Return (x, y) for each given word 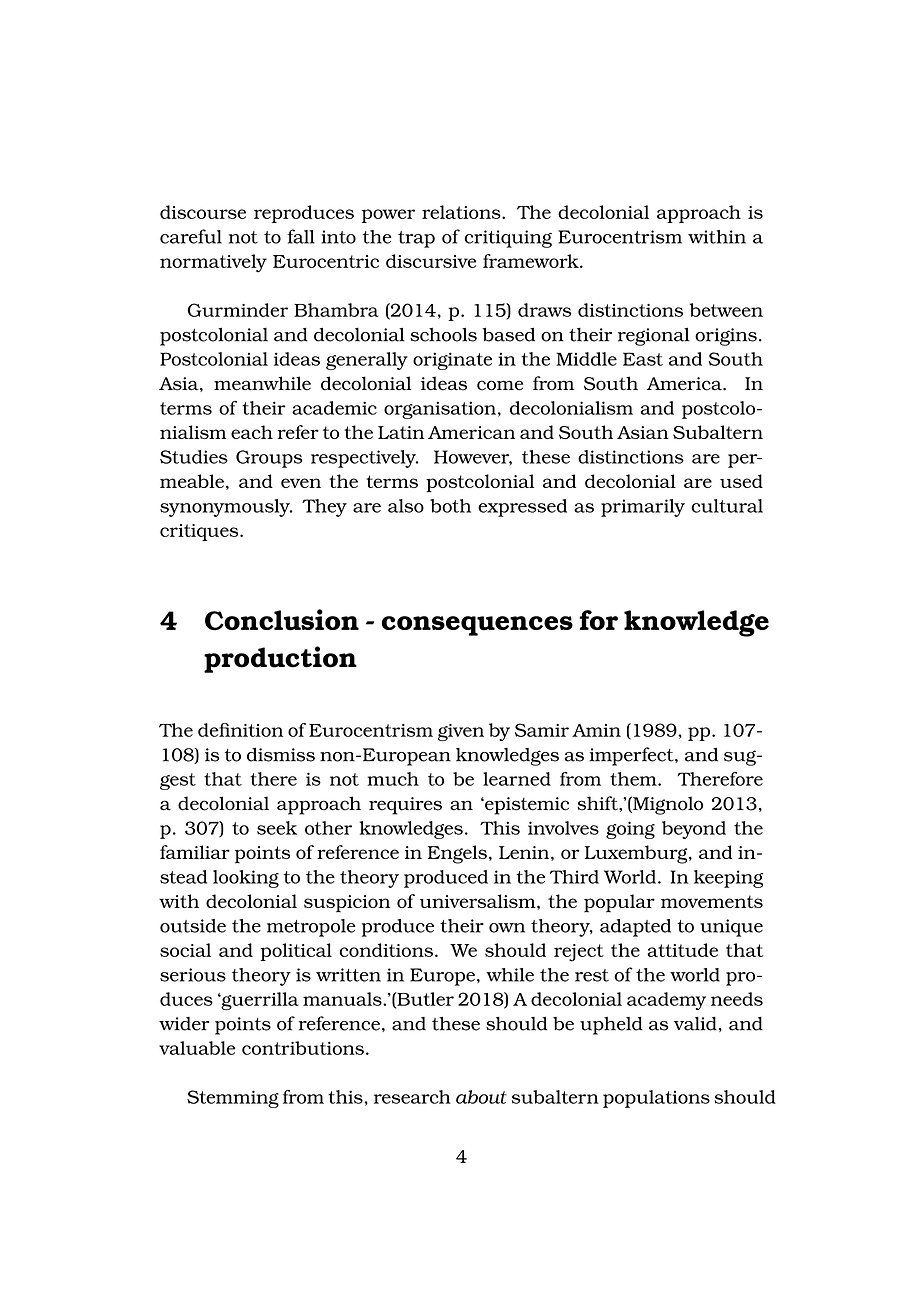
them (634, 779)
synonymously (226, 508)
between (726, 310)
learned (517, 779)
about (481, 1097)
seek (277, 828)
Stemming (233, 1099)
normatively (213, 263)
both (450, 506)
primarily (643, 508)
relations (462, 212)
